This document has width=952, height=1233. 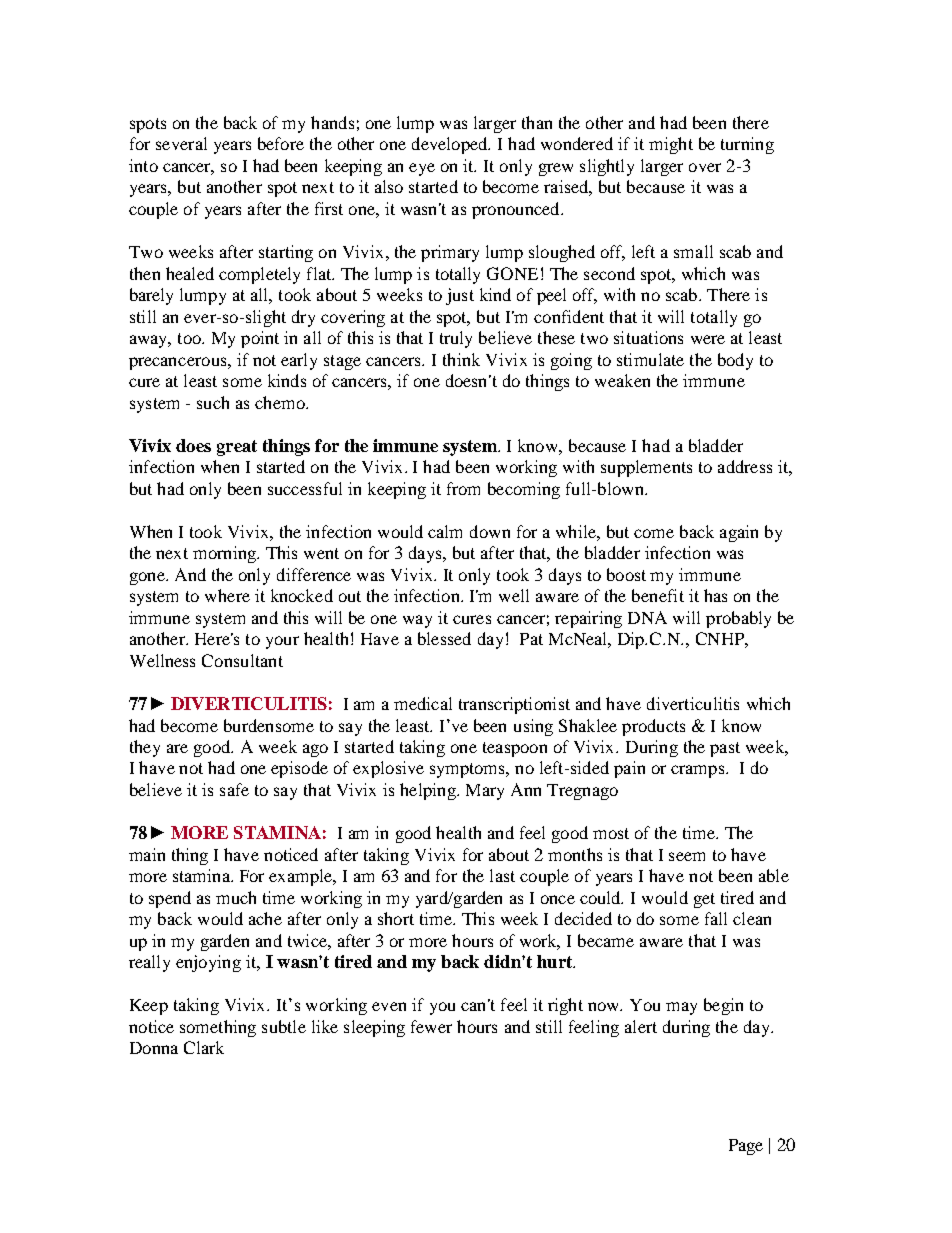 I want to click on great, so click(x=237, y=448).
